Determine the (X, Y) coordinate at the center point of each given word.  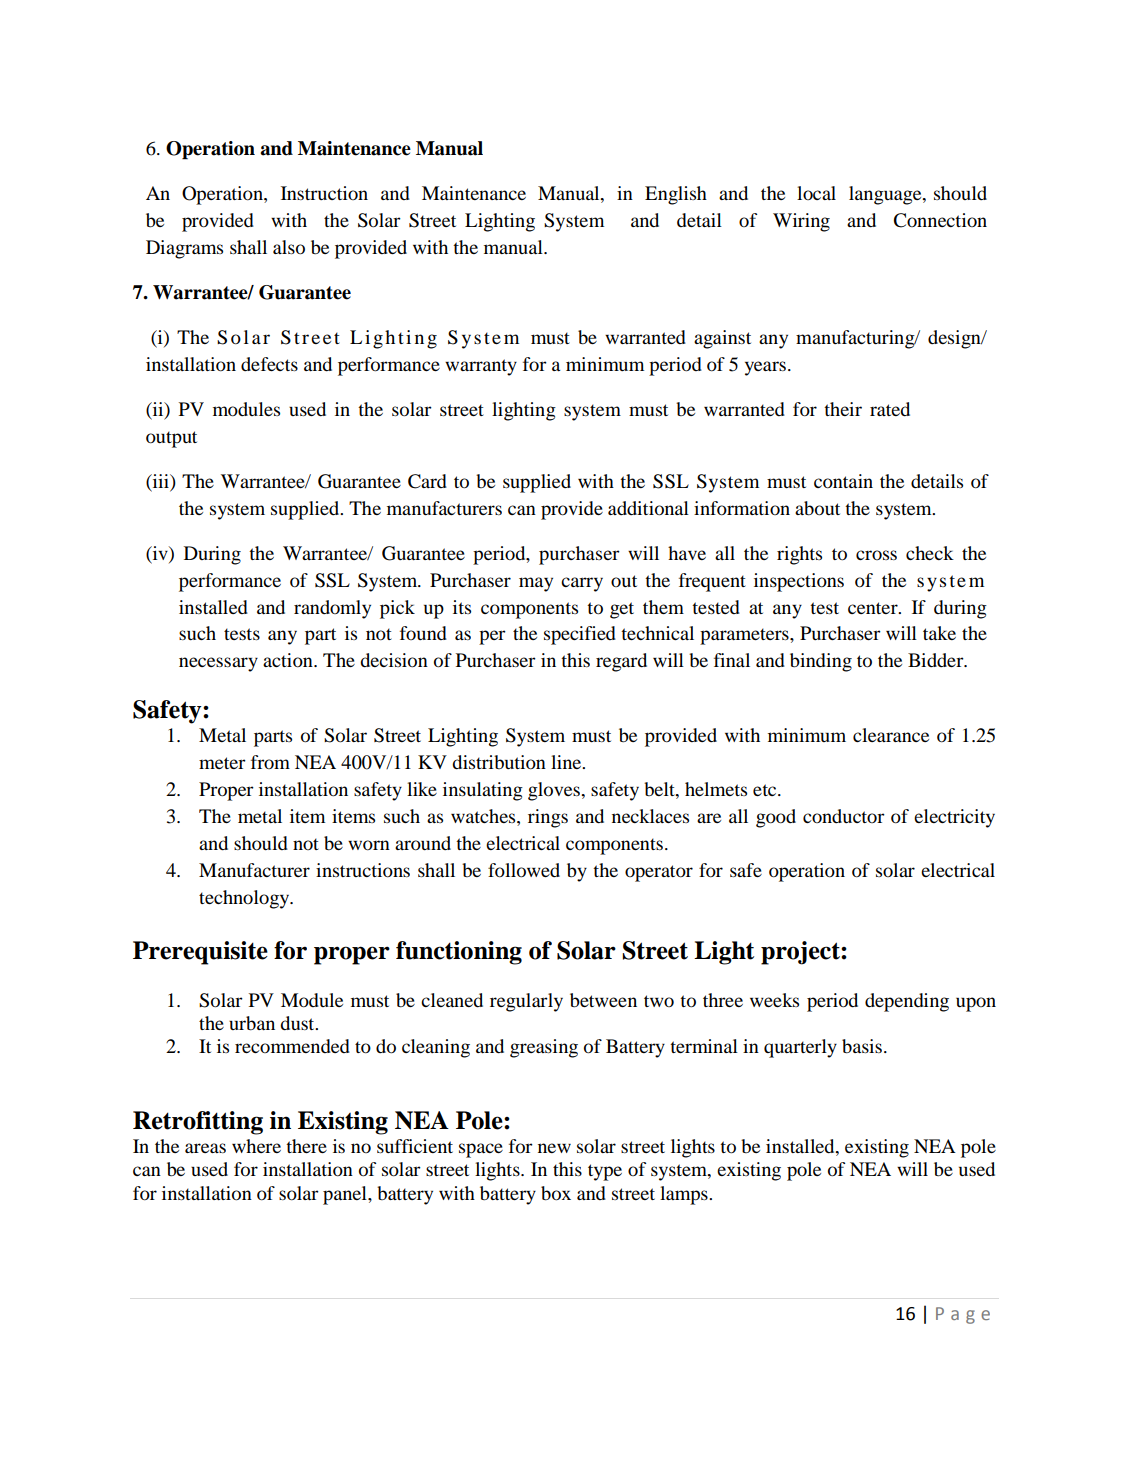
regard (621, 662)
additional (648, 508)
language (886, 195)
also (289, 247)
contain (843, 481)
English (676, 195)
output (171, 439)
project (801, 953)
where (256, 1146)
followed (524, 870)
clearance (891, 735)
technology (245, 899)
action (289, 660)
